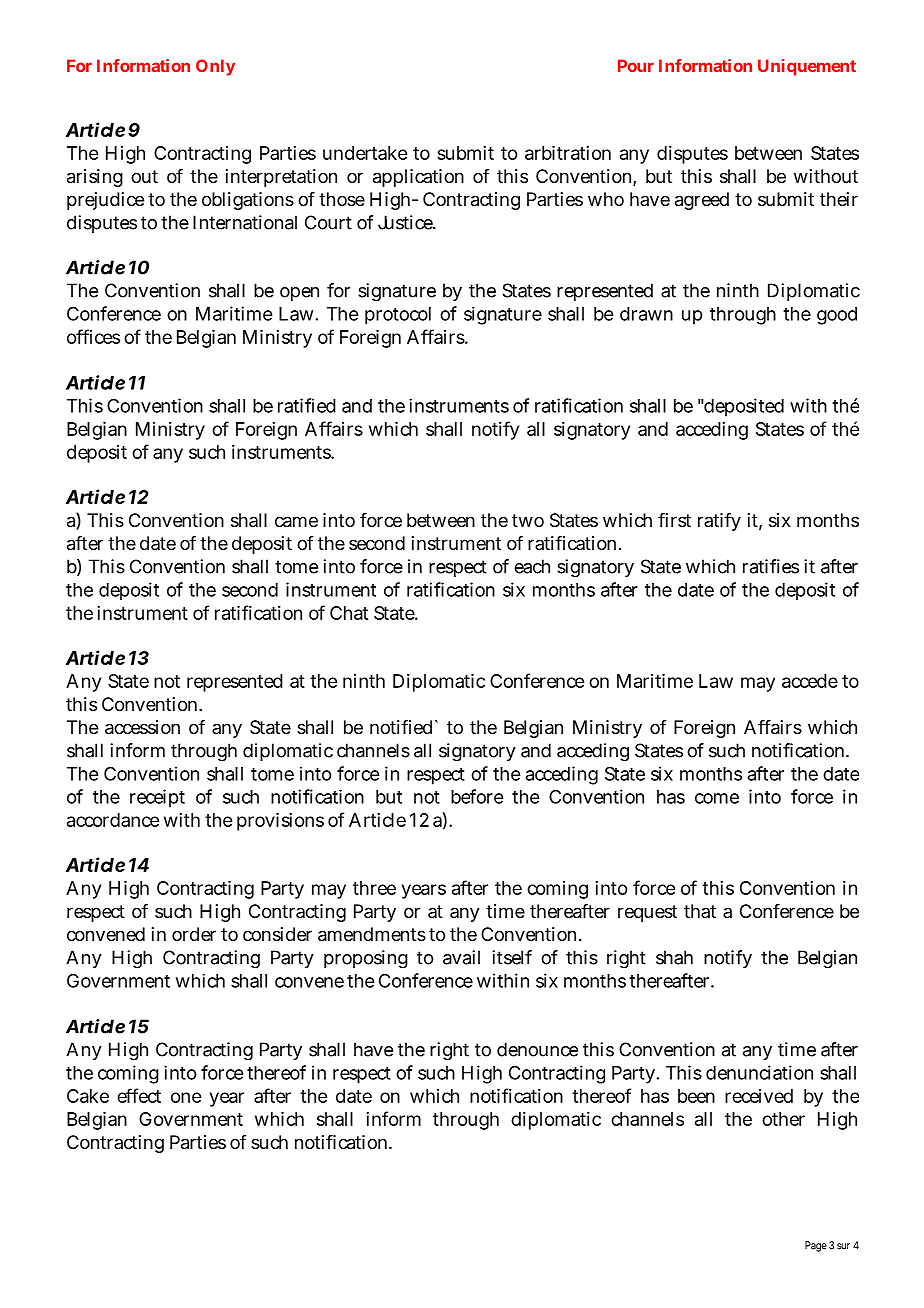  I want to click on shah, so click(674, 957).
